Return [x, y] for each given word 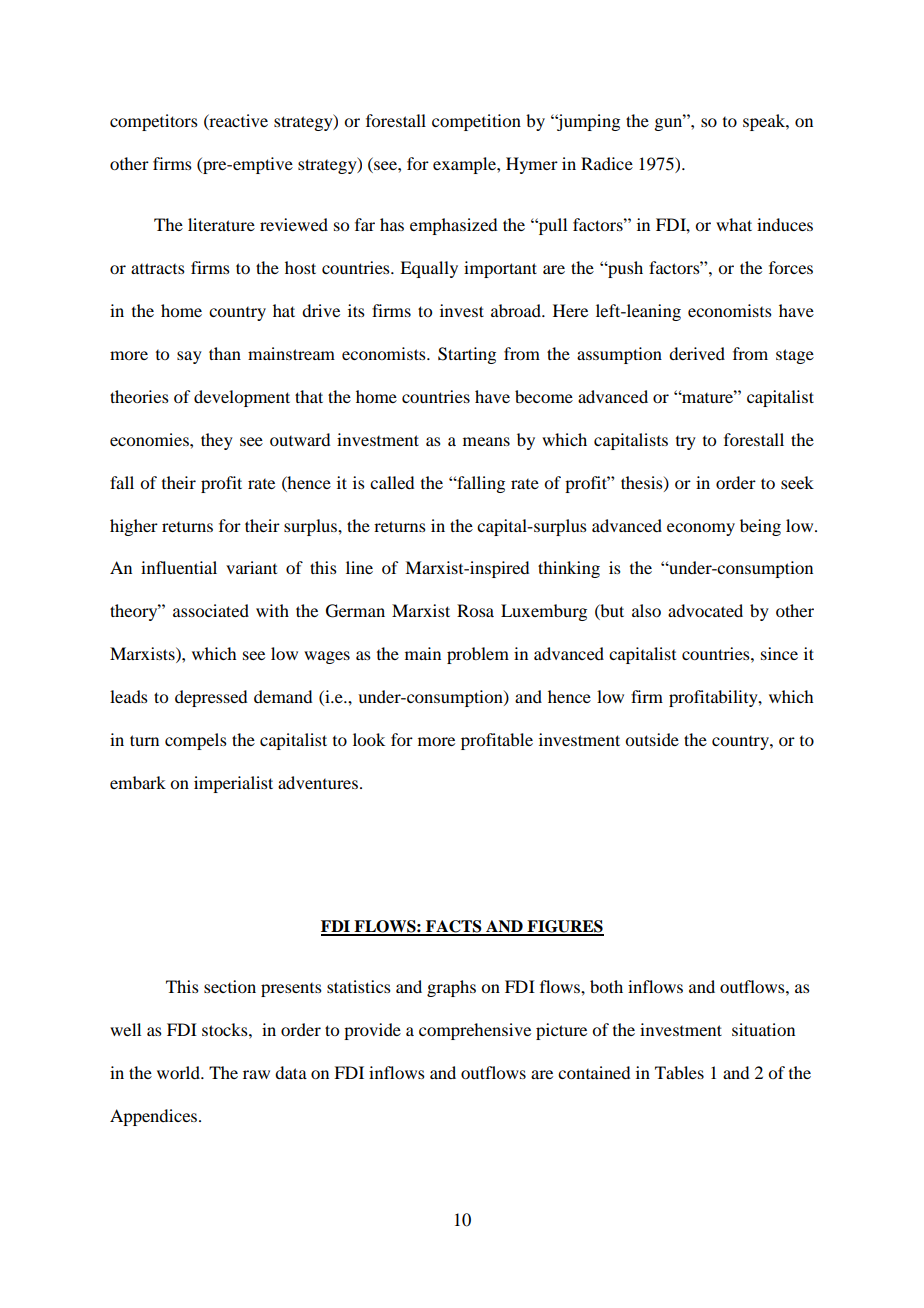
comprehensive [475, 1031]
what [734, 224]
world [179, 1072]
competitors [154, 122]
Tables [679, 1072]
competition [476, 122]
